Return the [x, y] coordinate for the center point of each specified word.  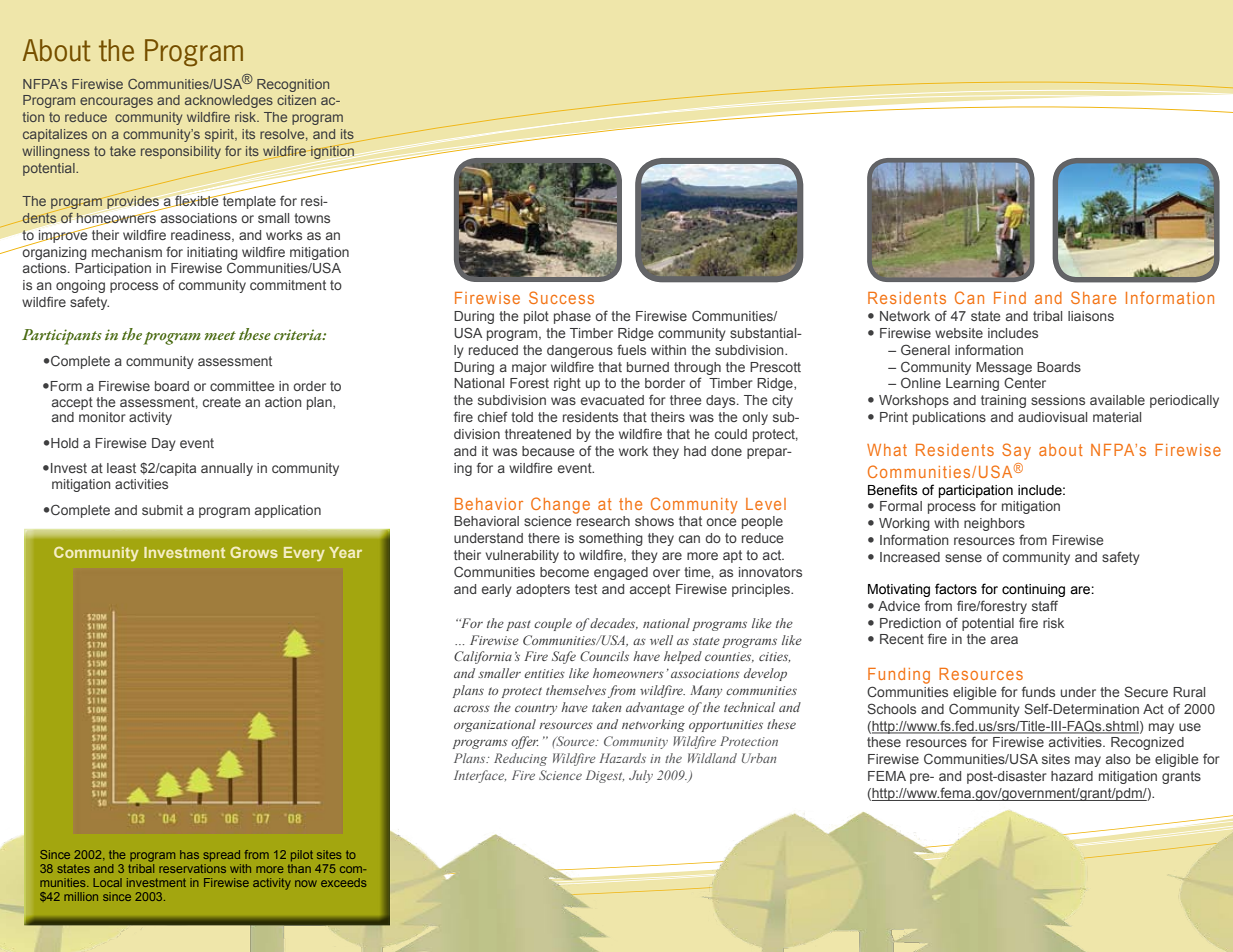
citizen [296, 100]
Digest [605, 776]
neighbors [994, 524]
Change [560, 505]
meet [220, 335]
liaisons [1091, 316]
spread [221, 856]
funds [1038, 692]
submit [162, 510]
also [1118, 759]
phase [572, 317]
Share [1093, 297]
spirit [220, 135]
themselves [576, 690]
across [472, 708]
